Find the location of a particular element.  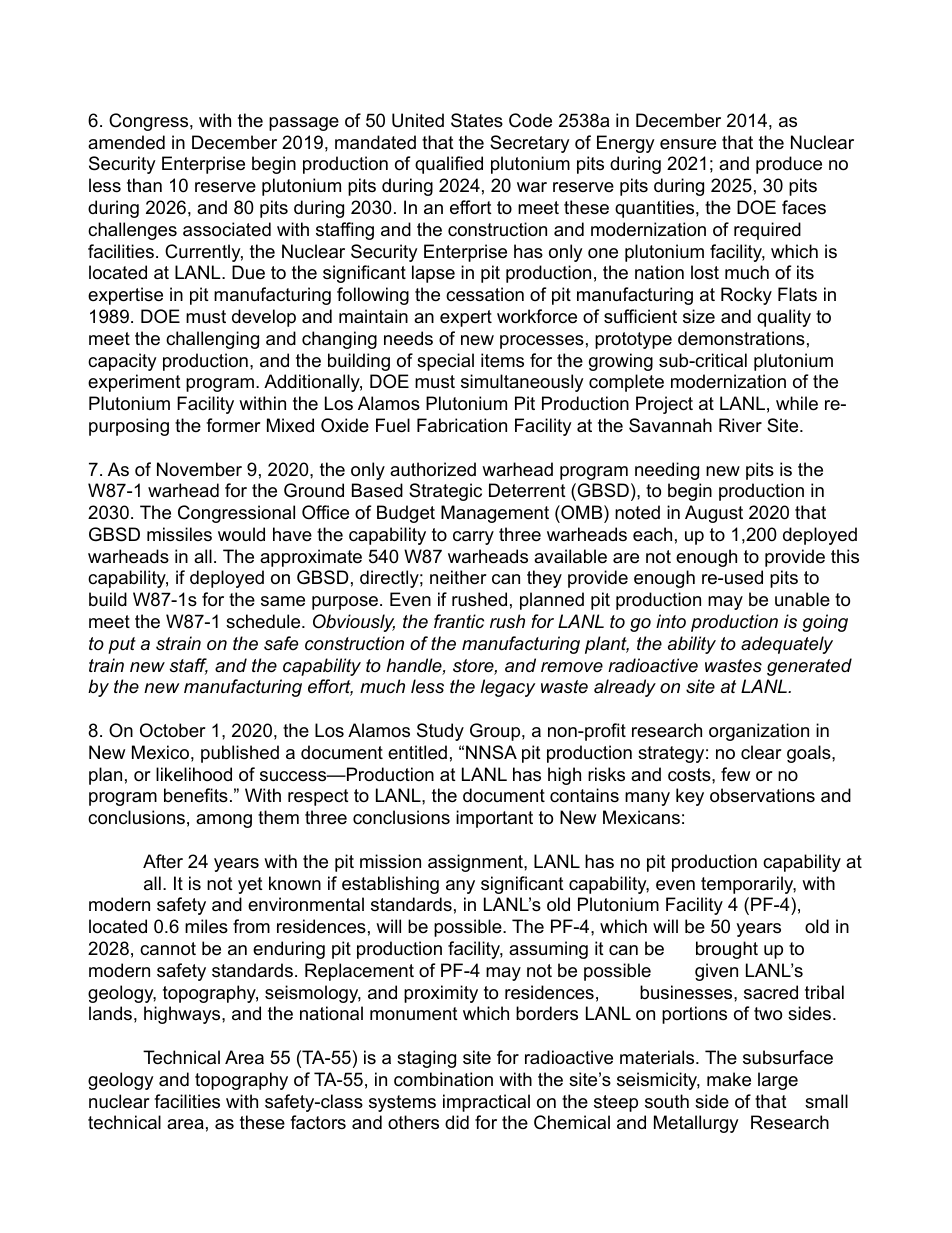

assignment is located at coordinates (476, 863).
